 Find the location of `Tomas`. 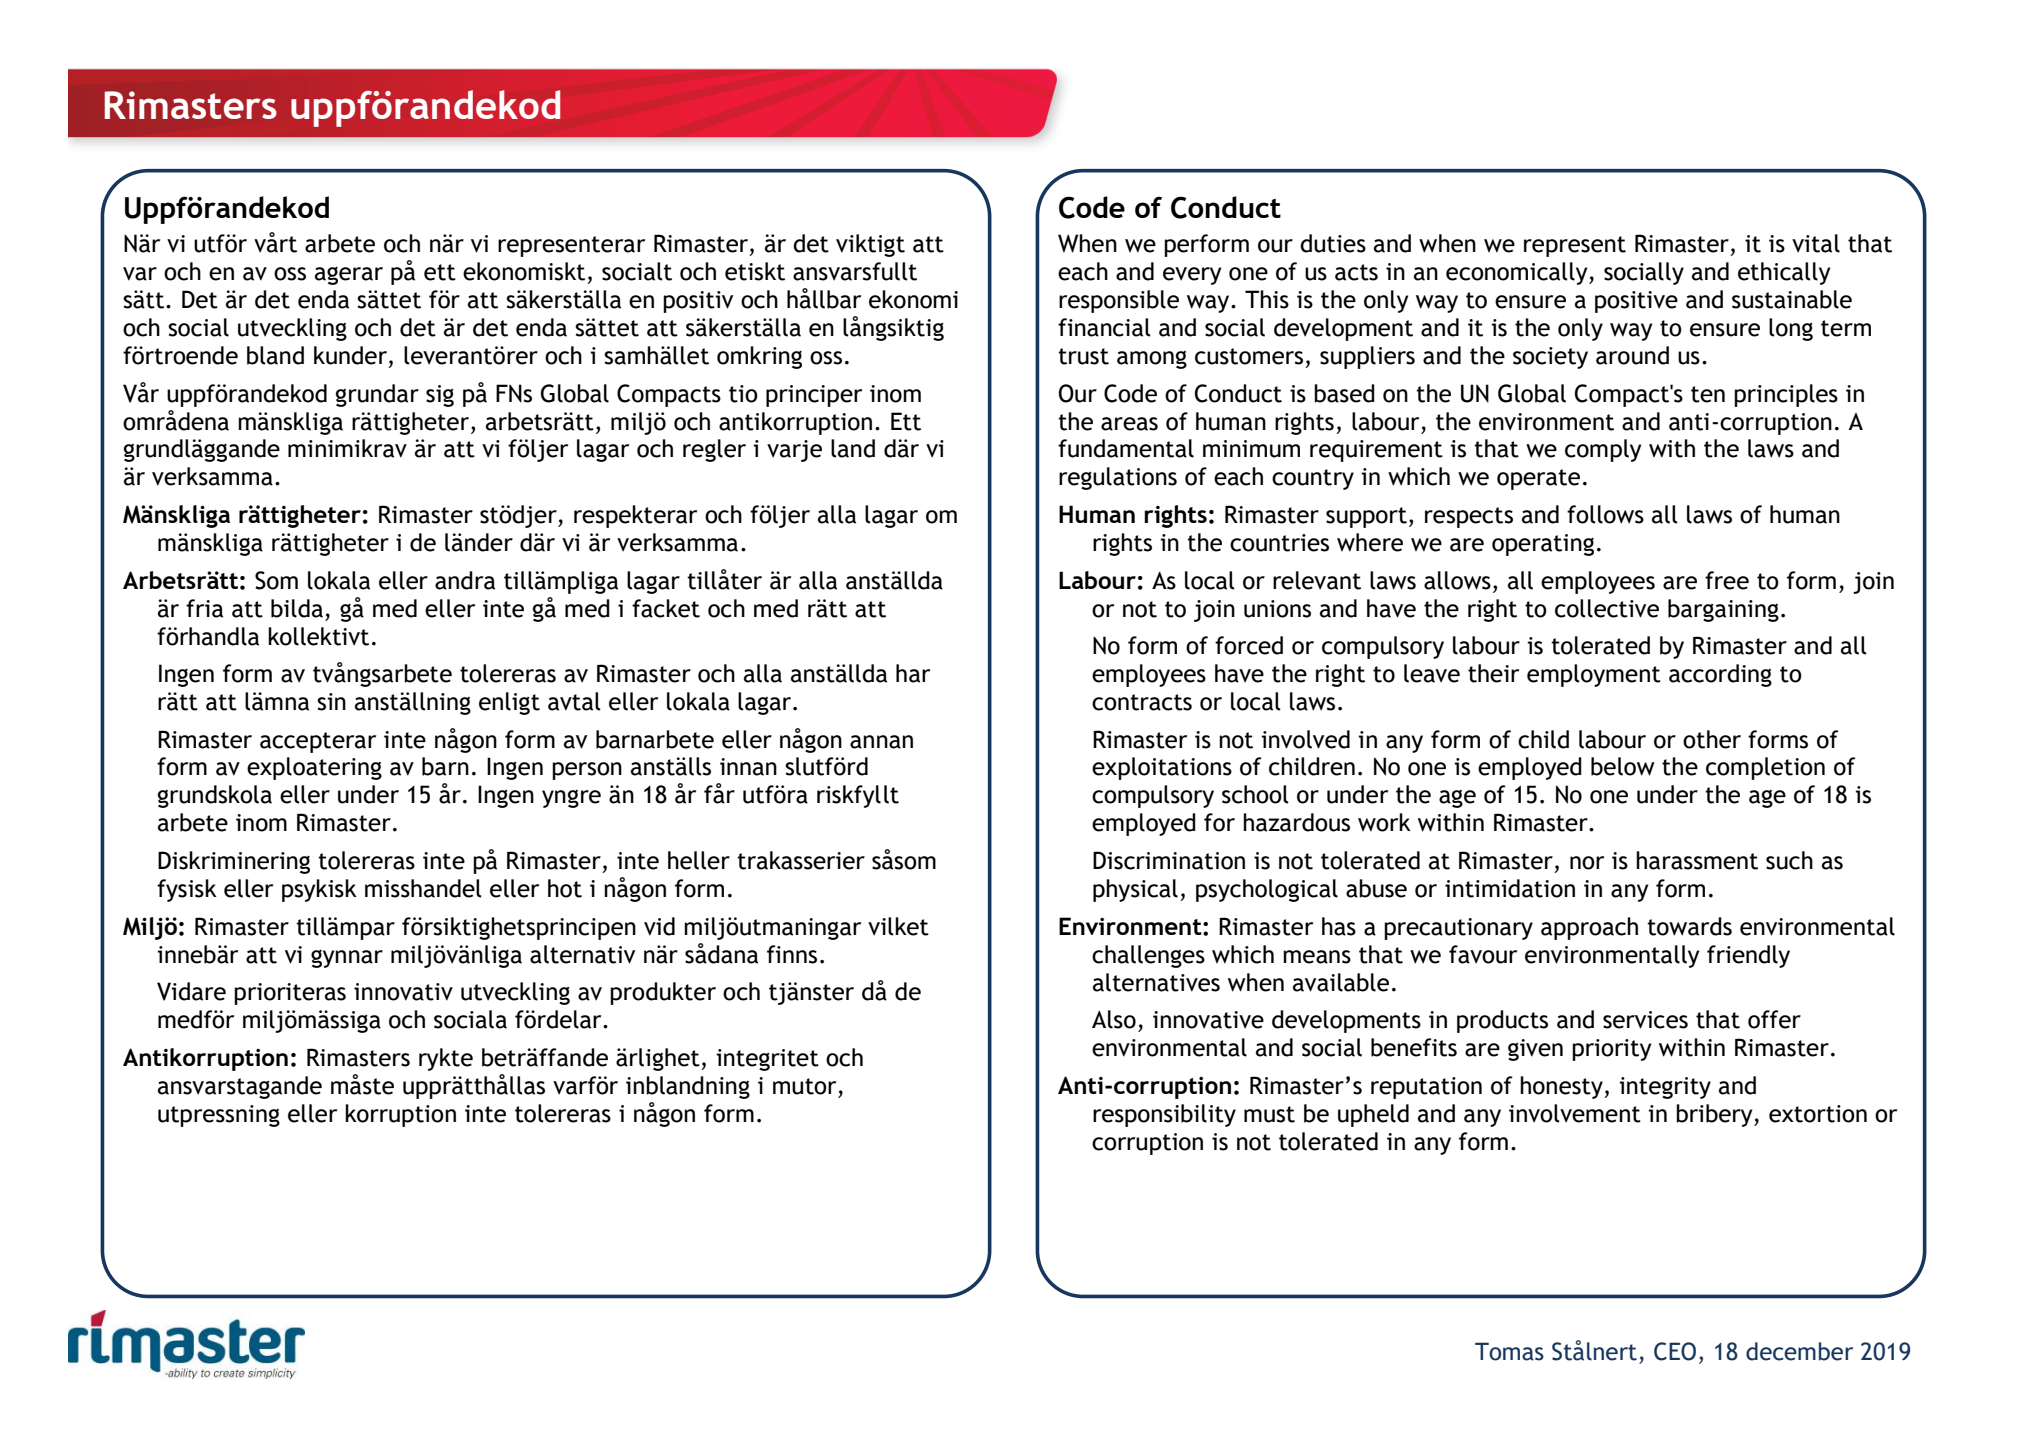

Tomas is located at coordinates (1509, 1351).
